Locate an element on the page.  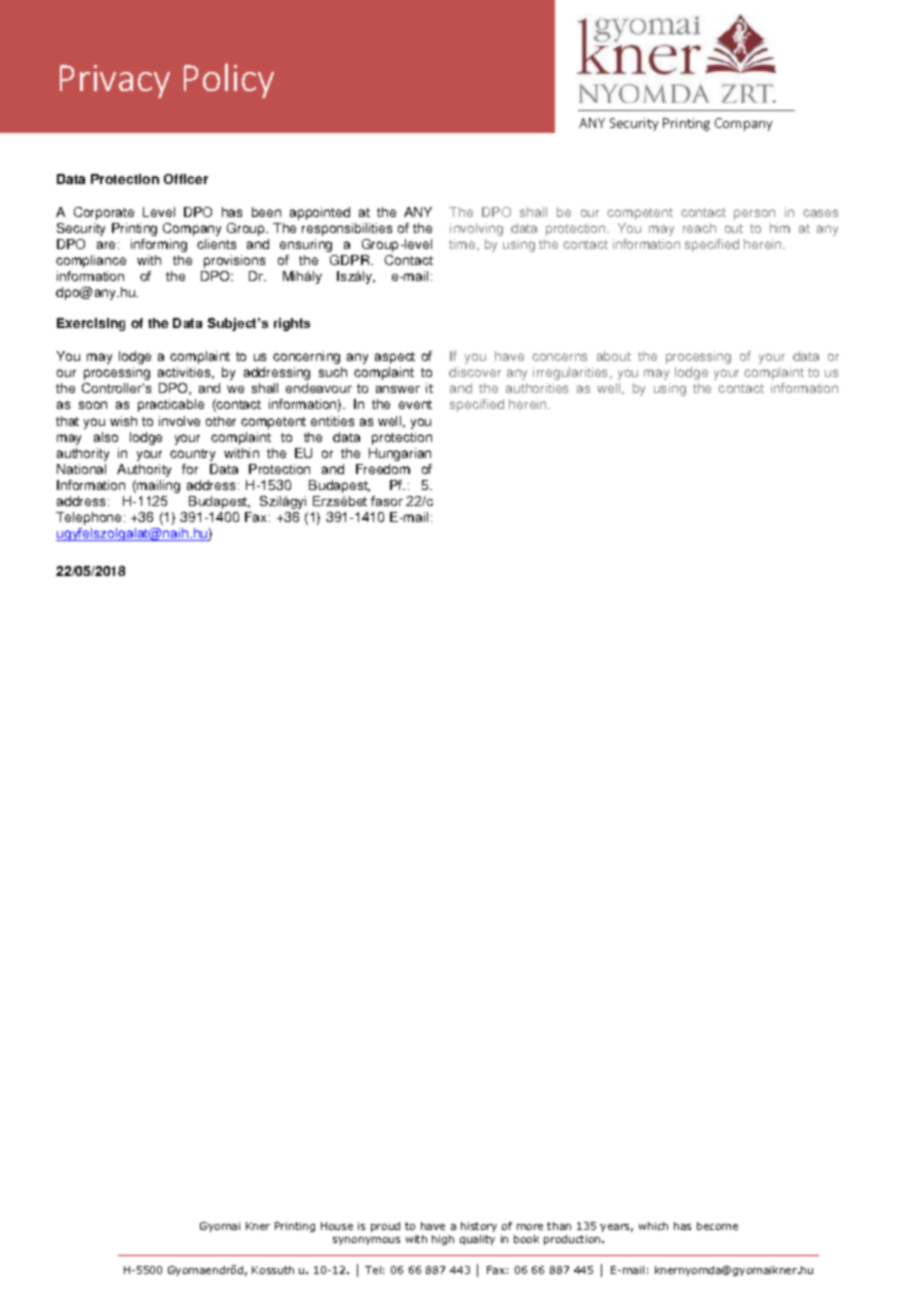
Privacy is located at coordinates (115, 81).
